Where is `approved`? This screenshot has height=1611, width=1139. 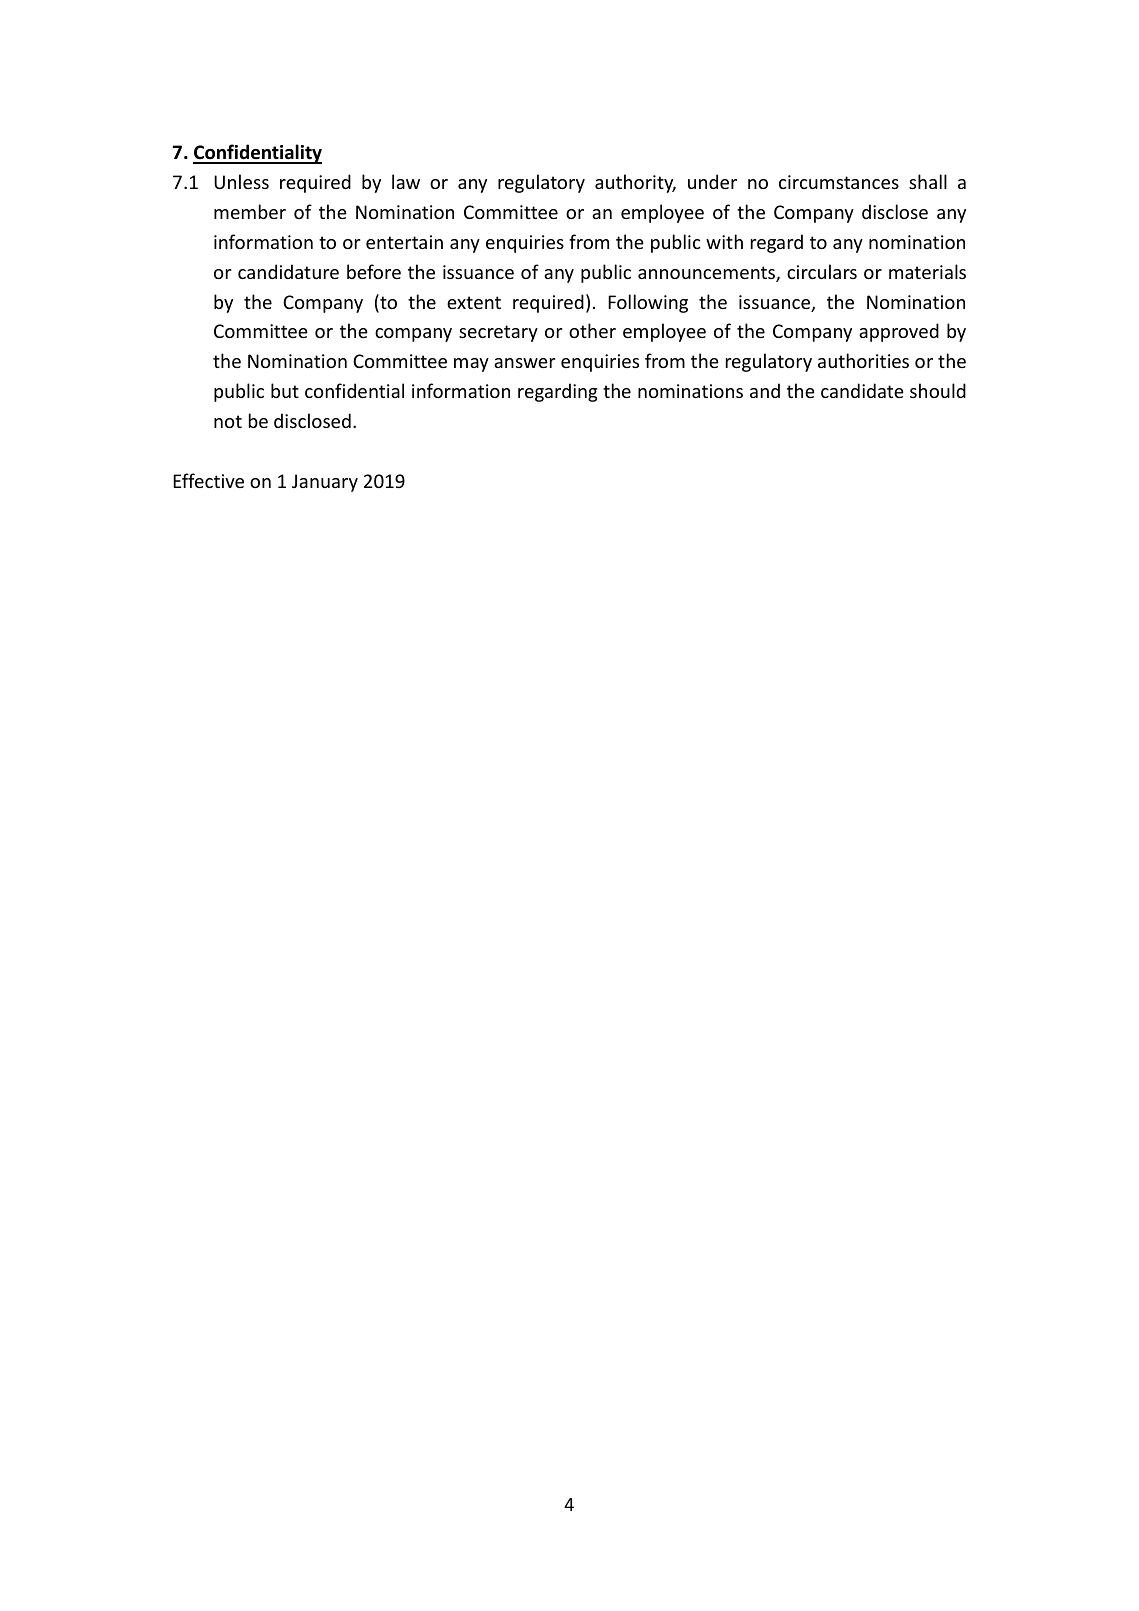 approved is located at coordinates (899, 332).
